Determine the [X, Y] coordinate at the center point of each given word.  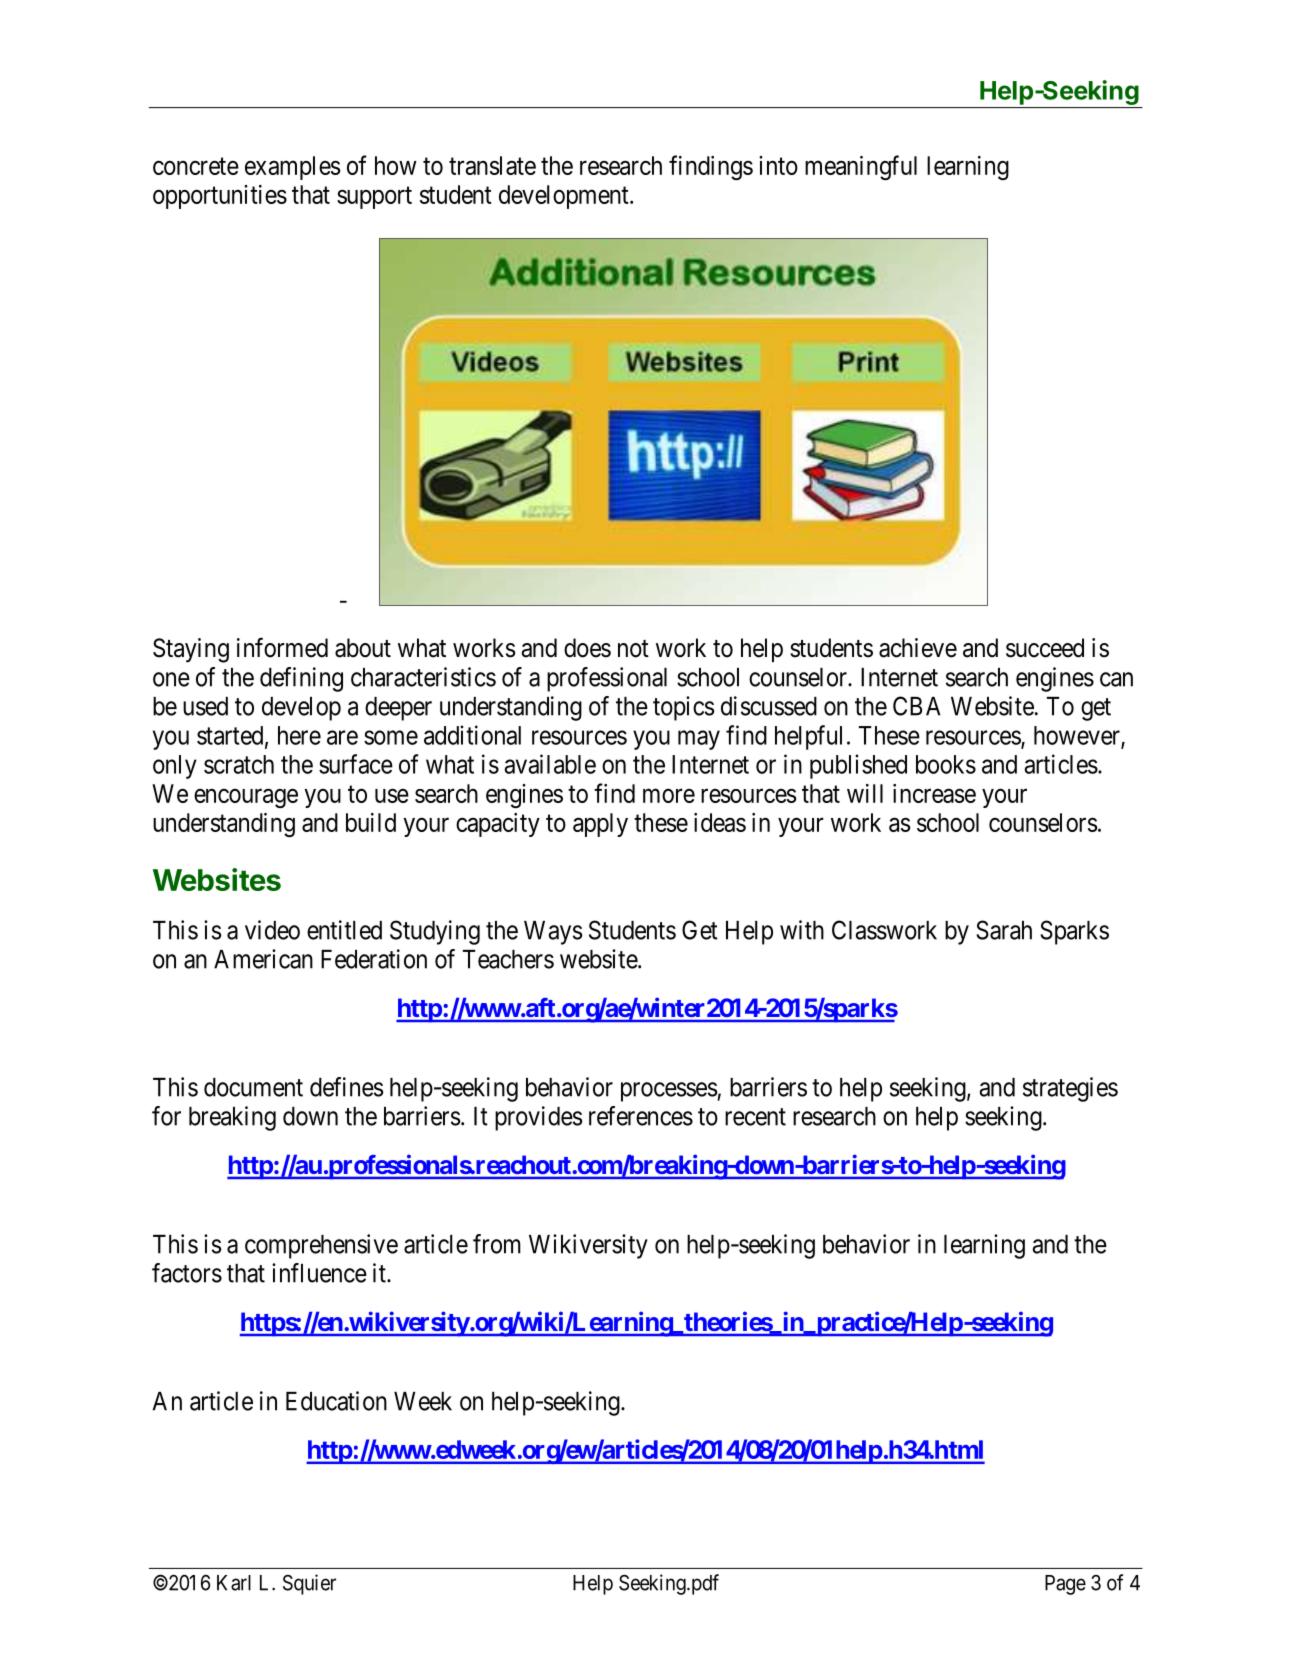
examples [292, 168]
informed [282, 647]
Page [1065, 1585]
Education [336, 1401]
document [253, 1087]
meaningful [861, 167]
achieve [918, 648]
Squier [309, 1584]
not [633, 649]
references [641, 1116]
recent [755, 1117]
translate [492, 165]
